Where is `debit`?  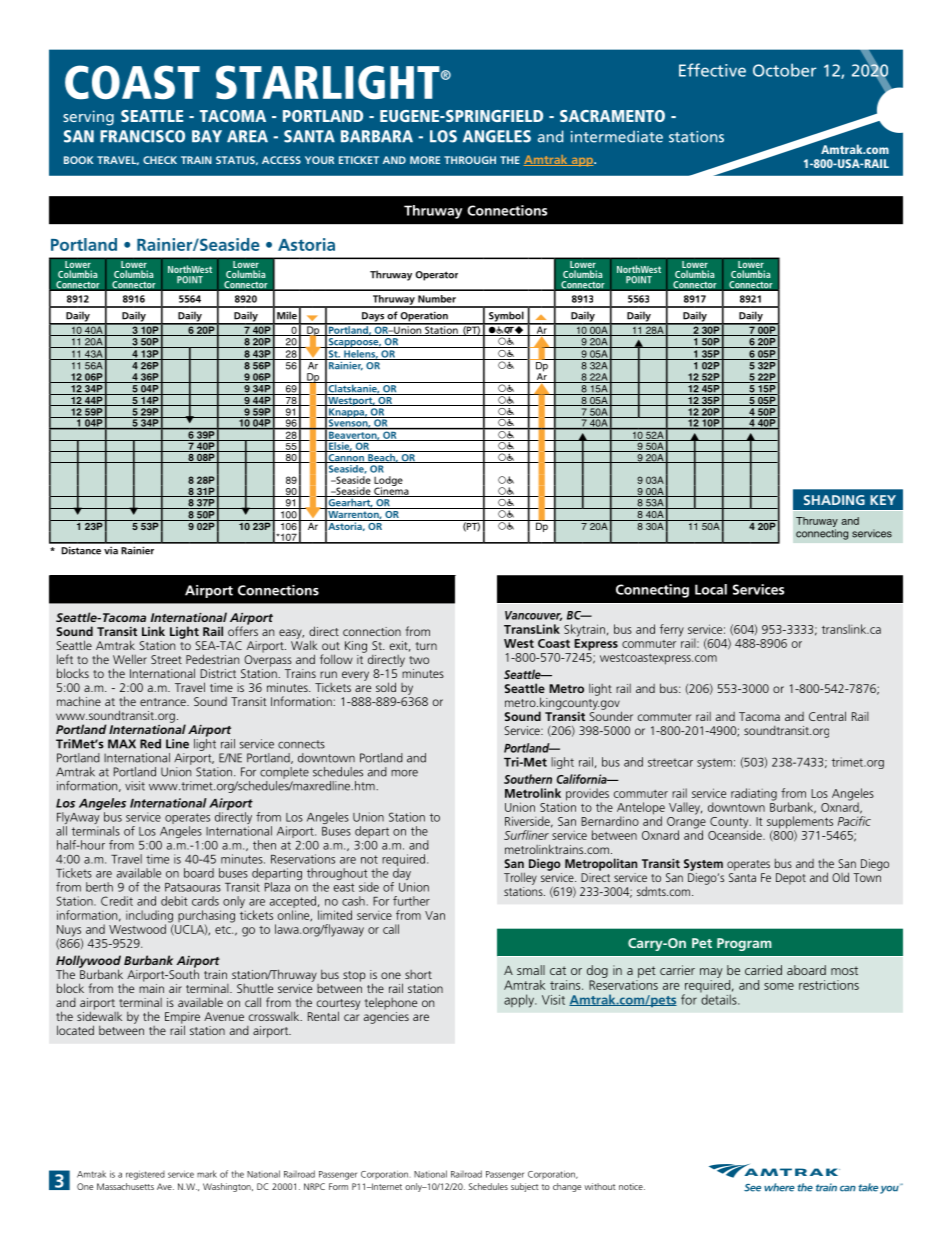 debit is located at coordinates (174, 901).
